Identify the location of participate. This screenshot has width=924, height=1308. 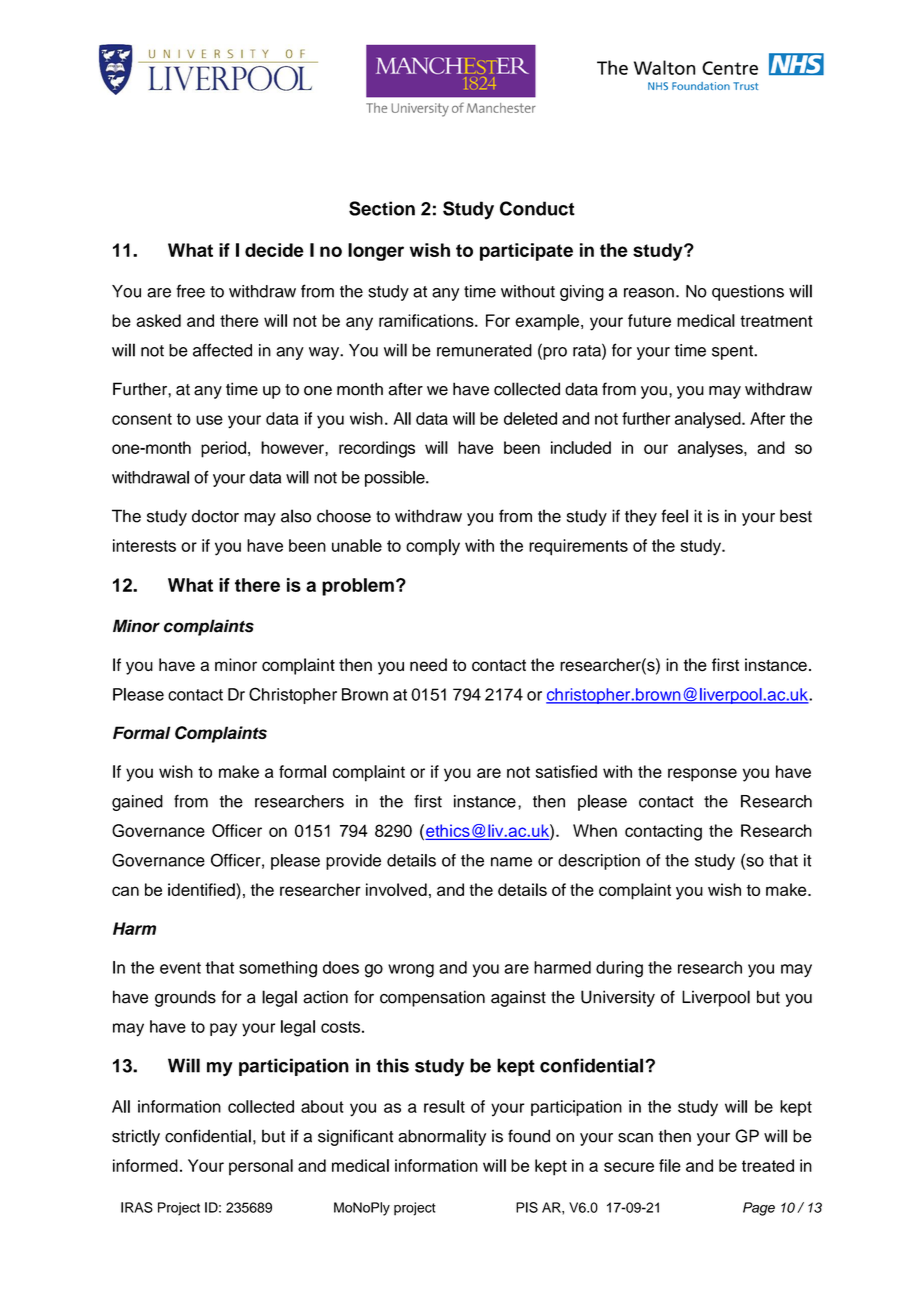
(526, 252).
